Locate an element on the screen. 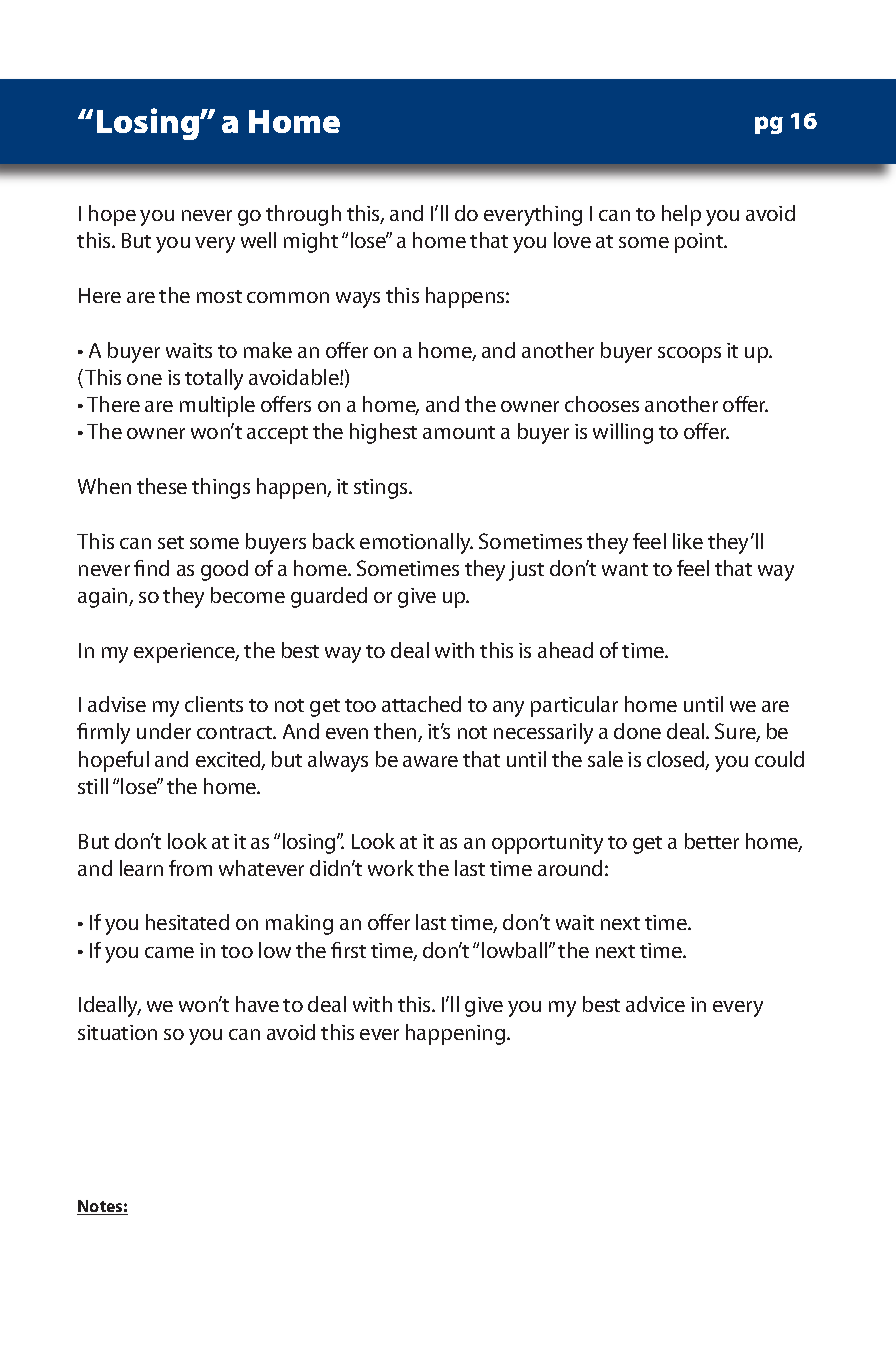 This screenshot has height=1364, width=896. guarded is located at coordinates (329, 597).
